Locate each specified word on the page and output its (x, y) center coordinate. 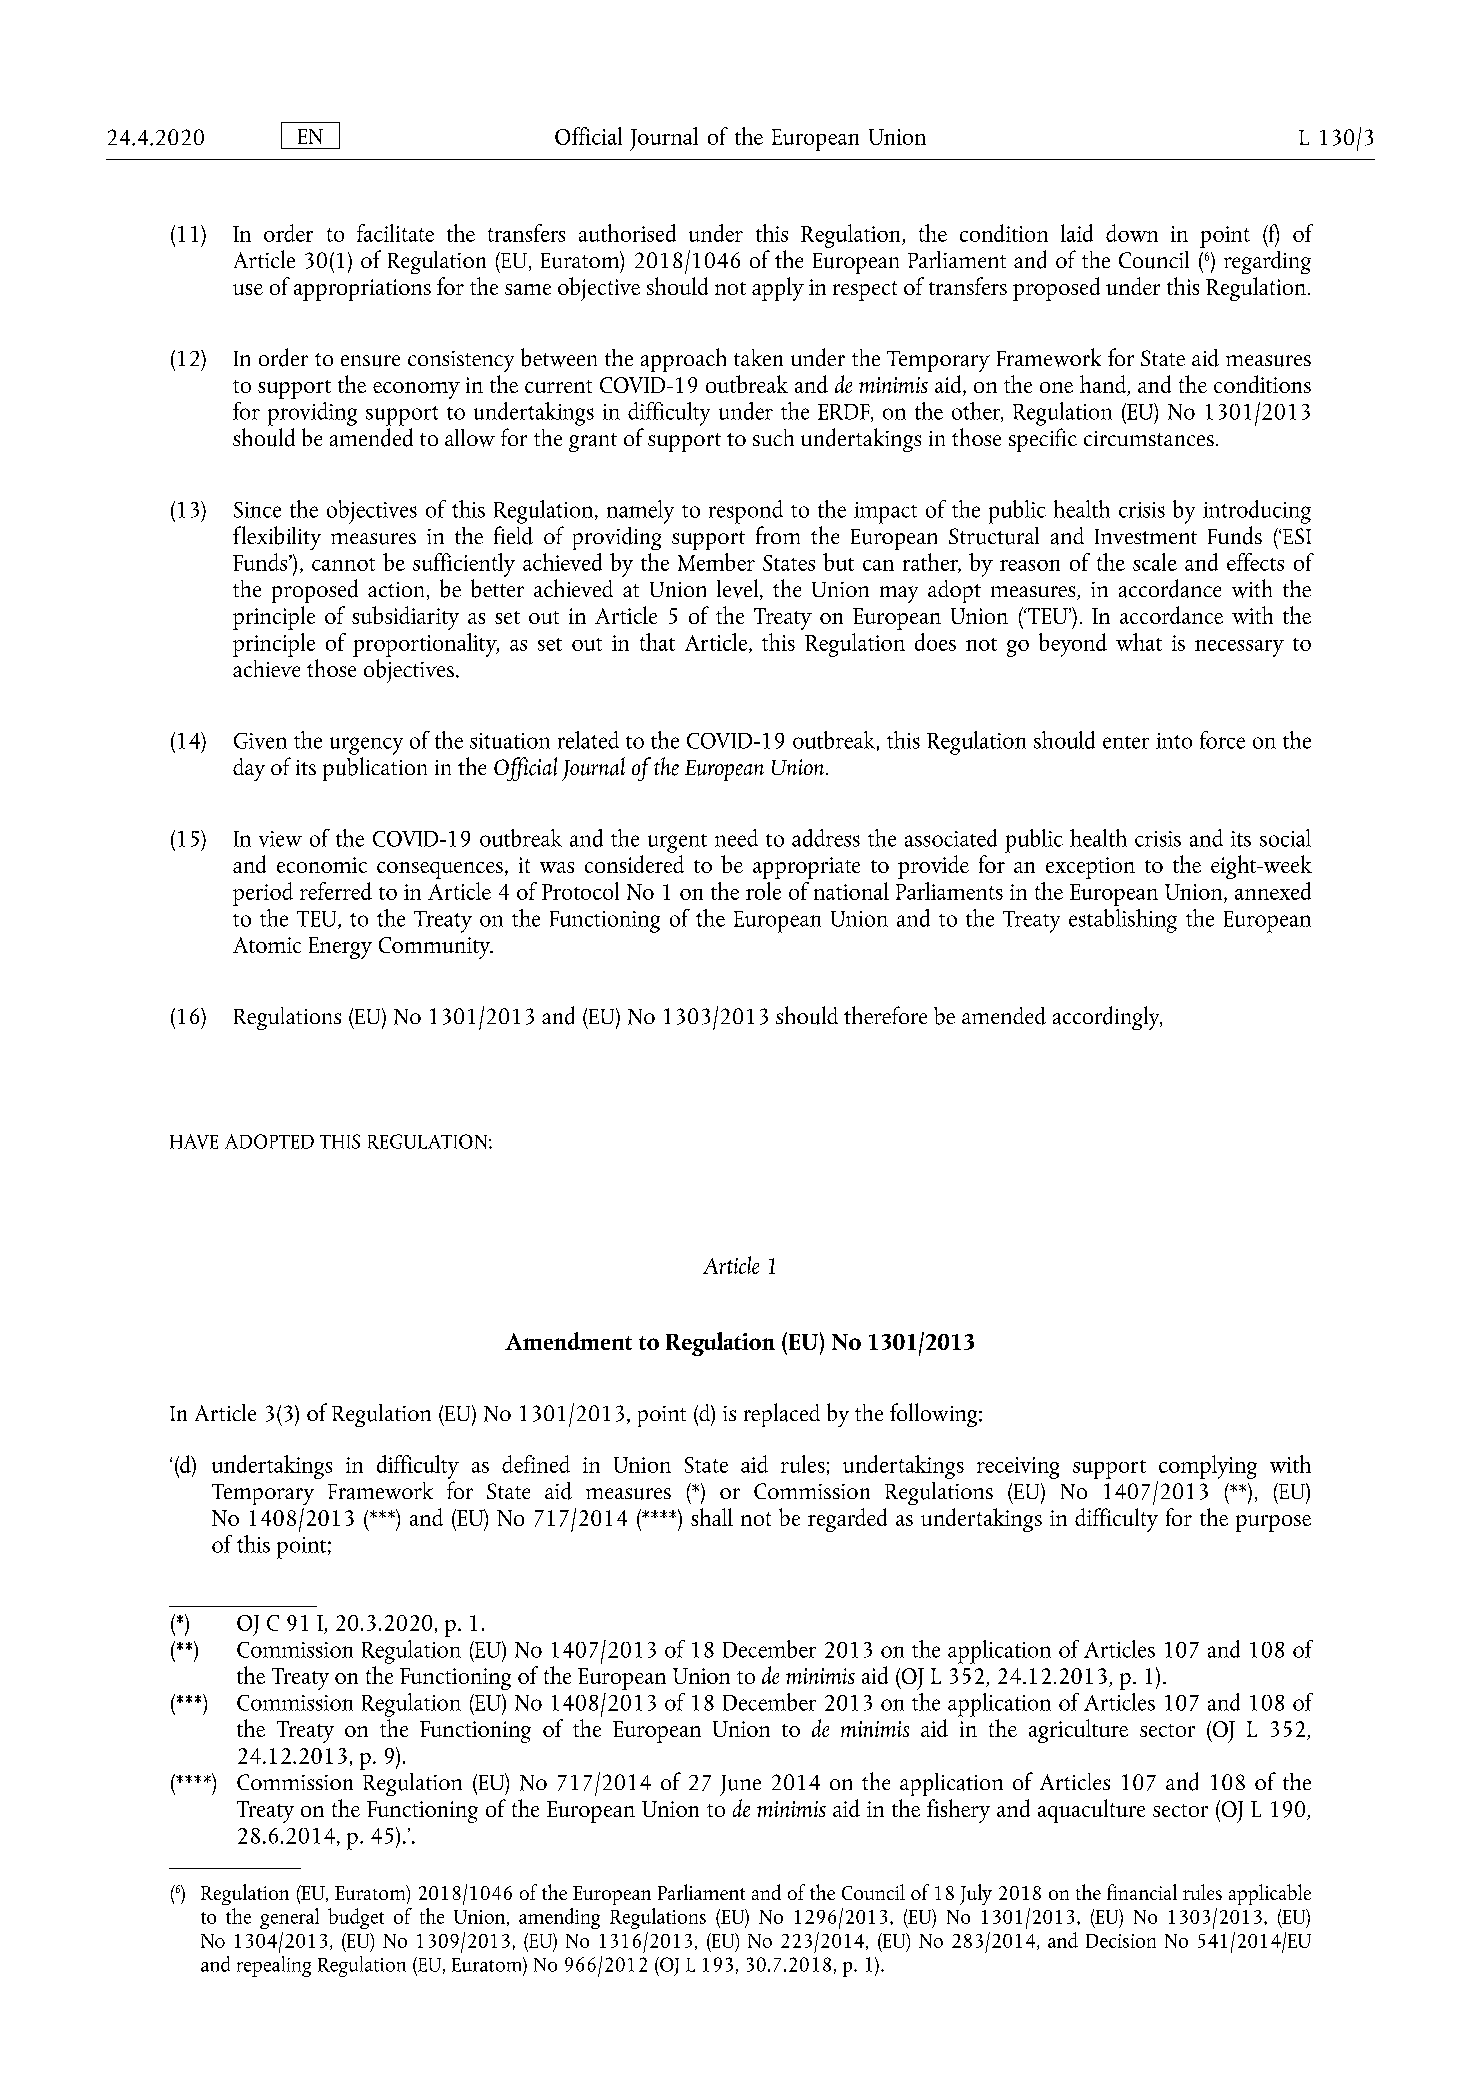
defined (536, 1464)
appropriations (362, 290)
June (740, 1785)
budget (356, 1918)
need (736, 838)
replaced (782, 1415)
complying (1208, 1467)
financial (1142, 1892)
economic (322, 865)
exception (1090, 868)
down (1132, 233)
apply (778, 289)
